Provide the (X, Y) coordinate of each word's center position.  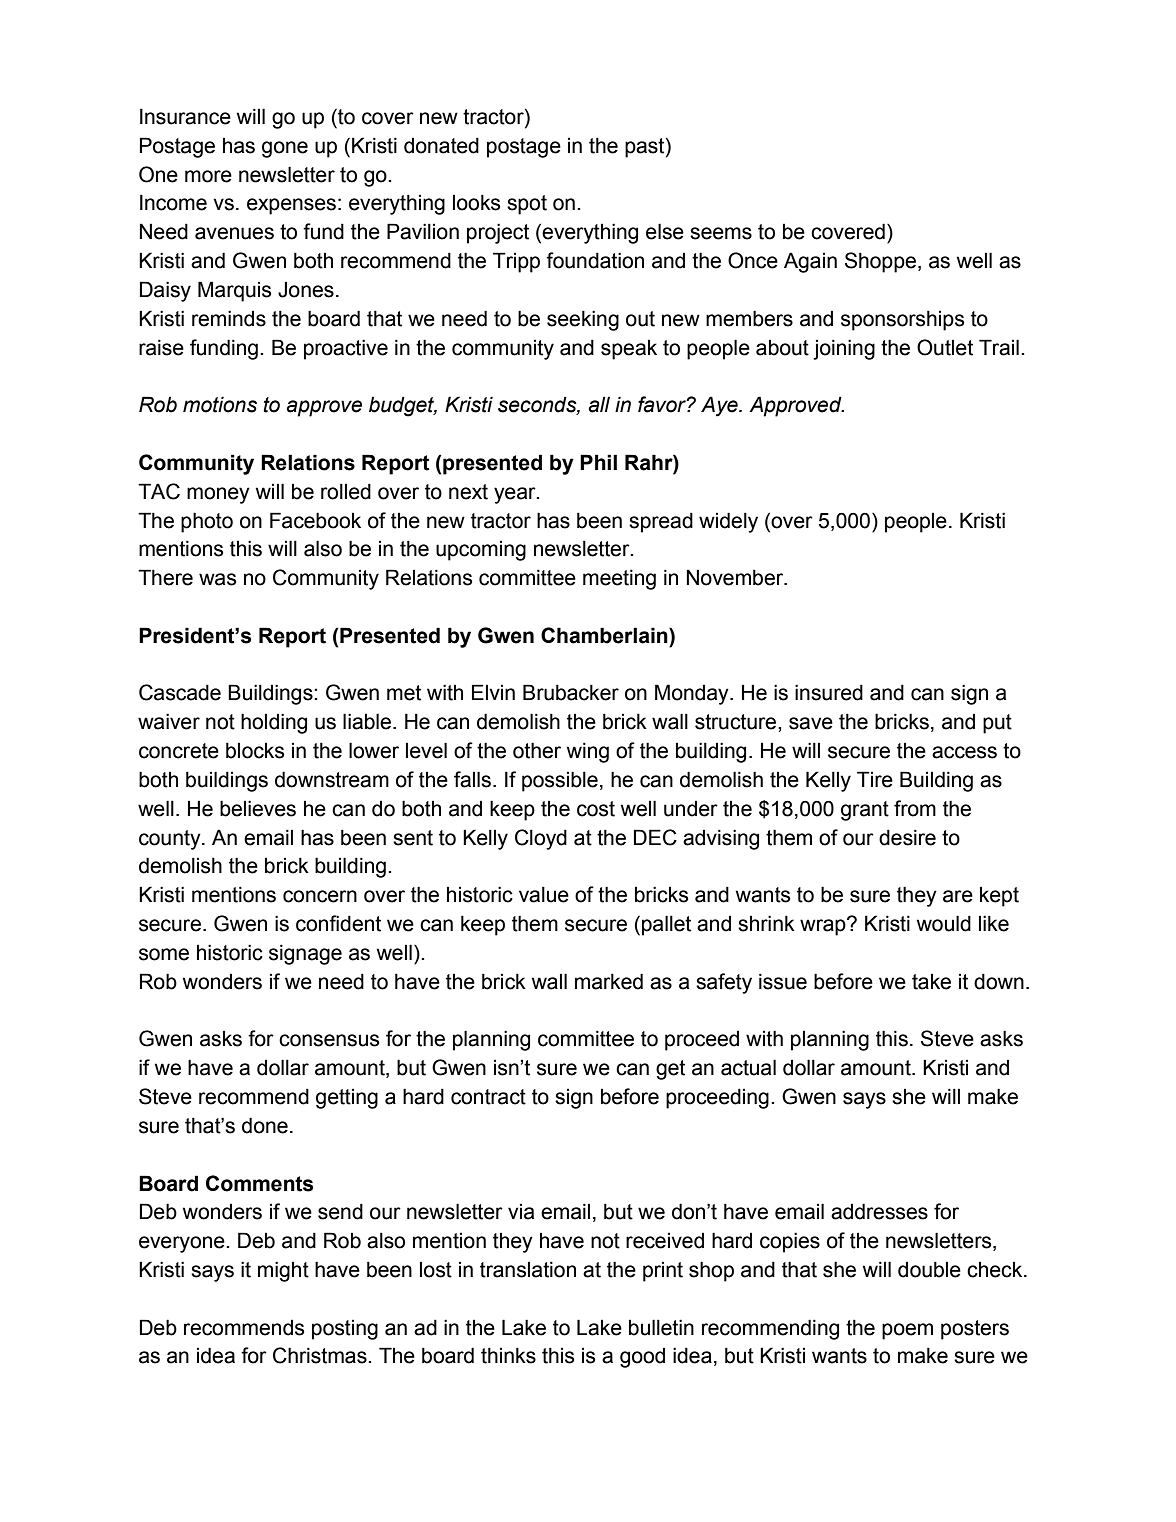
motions (220, 404)
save (811, 723)
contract (488, 1097)
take (931, 982)
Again (810, 262)
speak (629, 350)
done (265, 1125)
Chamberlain (605, 635)
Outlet (945, 347)
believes (258, 808)
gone (285, 149)
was (217, 579)
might (283, 1271)
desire (907, 837)
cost (596, 809)
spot (527, 205)
